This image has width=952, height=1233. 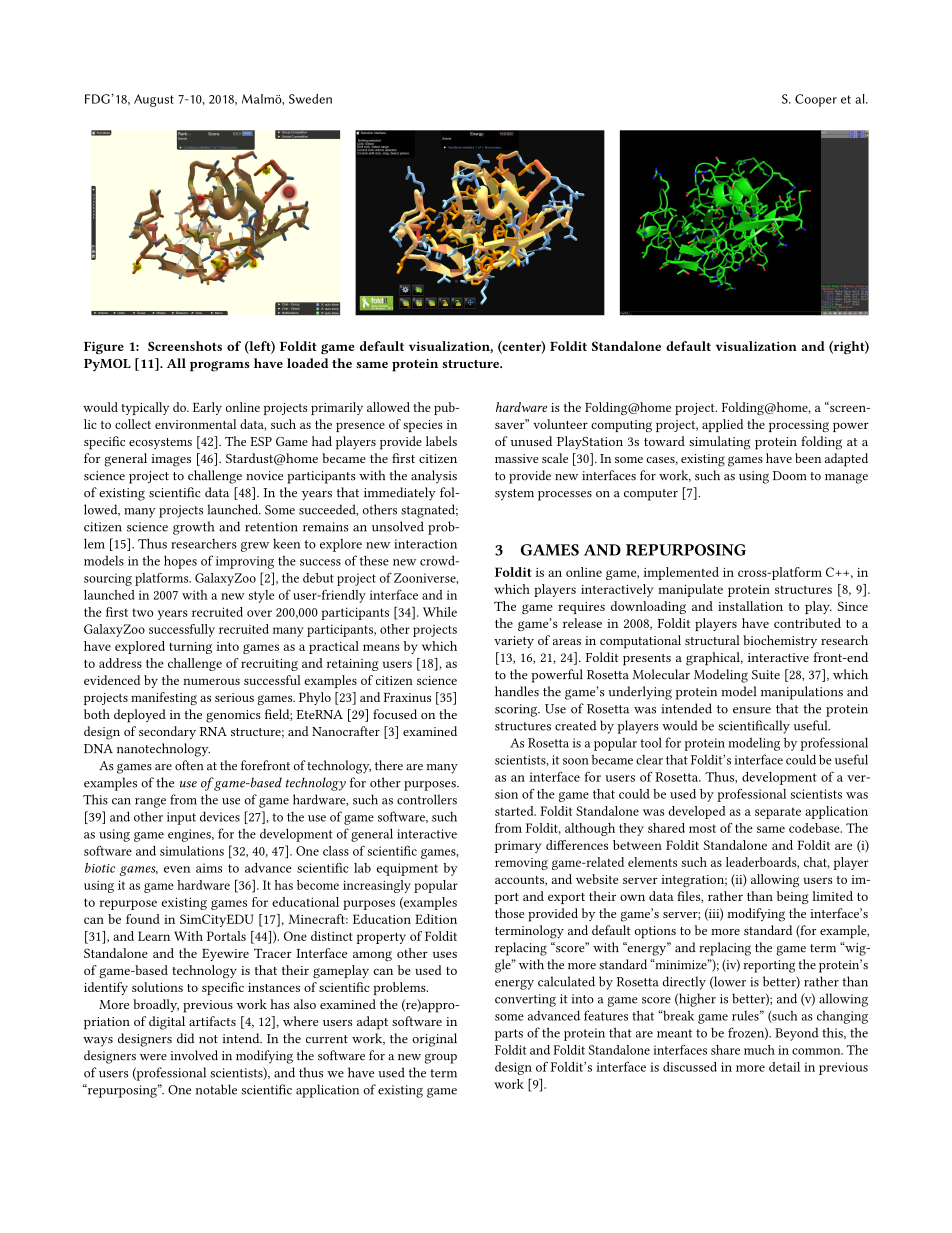 What do you see at coordinates (194, 1055) in the image?
I see `involved` at bounding box center [194, 1055].
